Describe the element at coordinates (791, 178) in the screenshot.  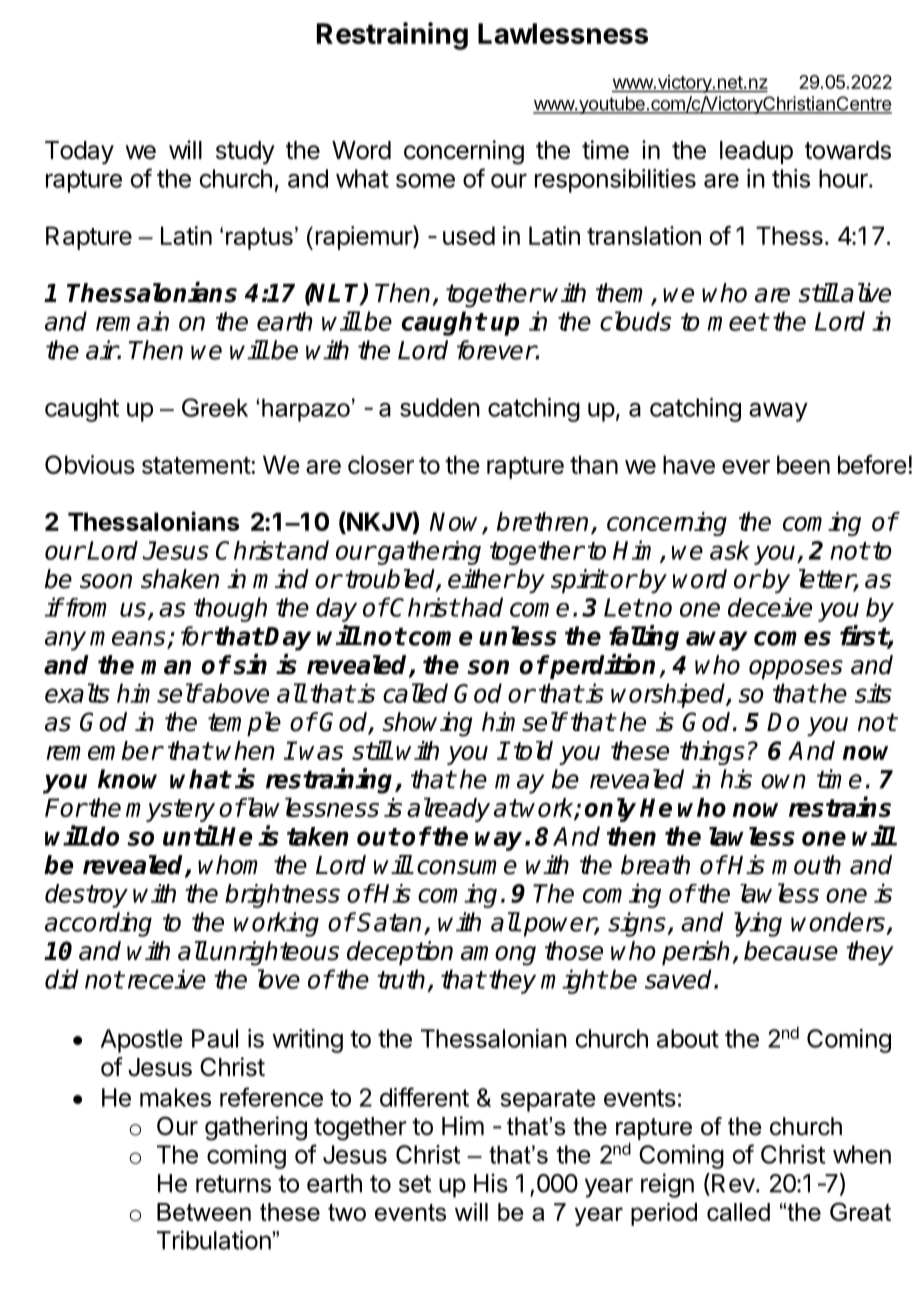
I see `this` at that location.
